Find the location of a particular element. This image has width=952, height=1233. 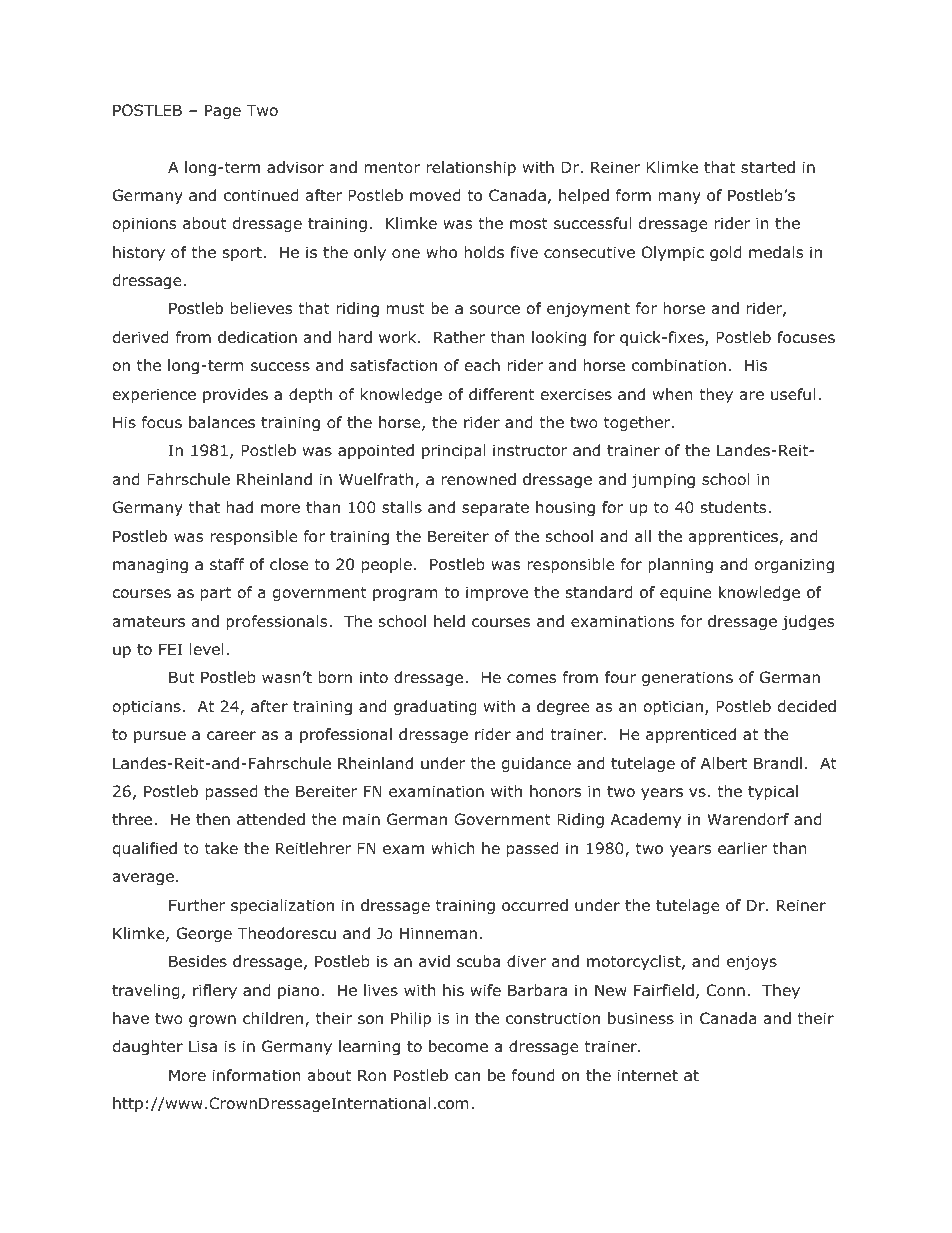

started is located at coordinates (768, 167).
